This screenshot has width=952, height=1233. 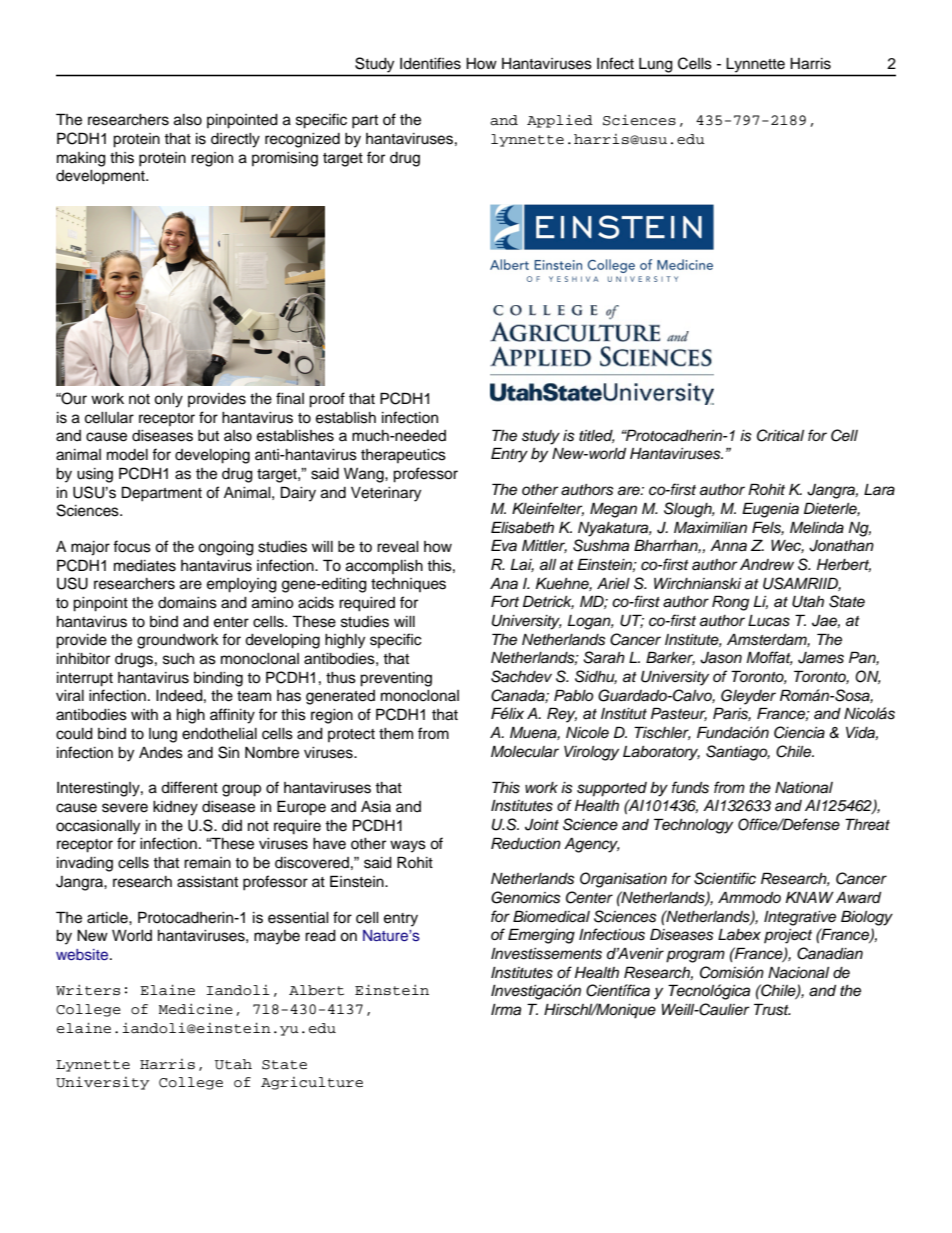 What do you see at coordinates (780, 435) in the screenshot?
I see `Critical` at bounding box center [780, 435].
